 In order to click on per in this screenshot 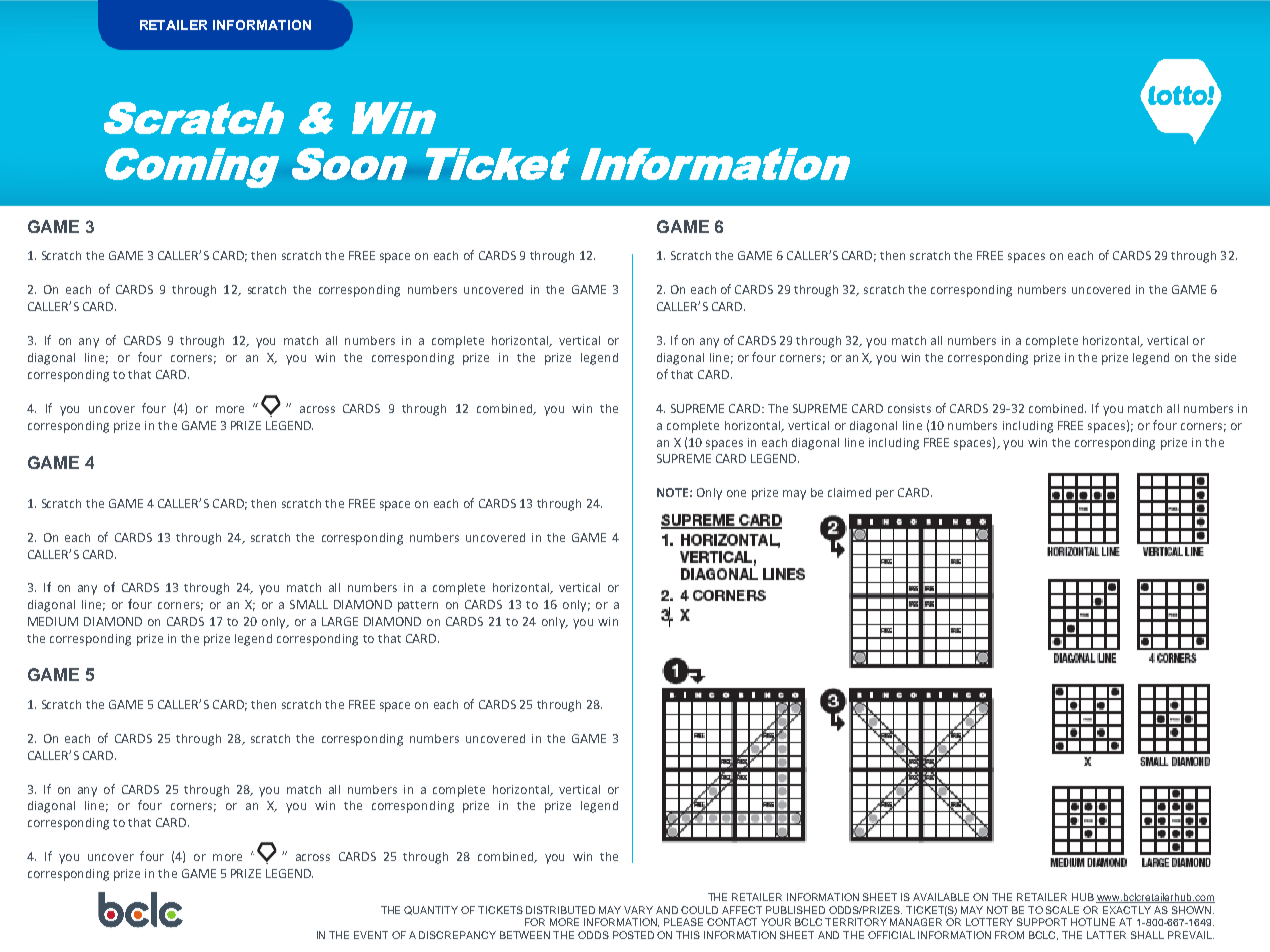, I will do `click(885, 495)`.
